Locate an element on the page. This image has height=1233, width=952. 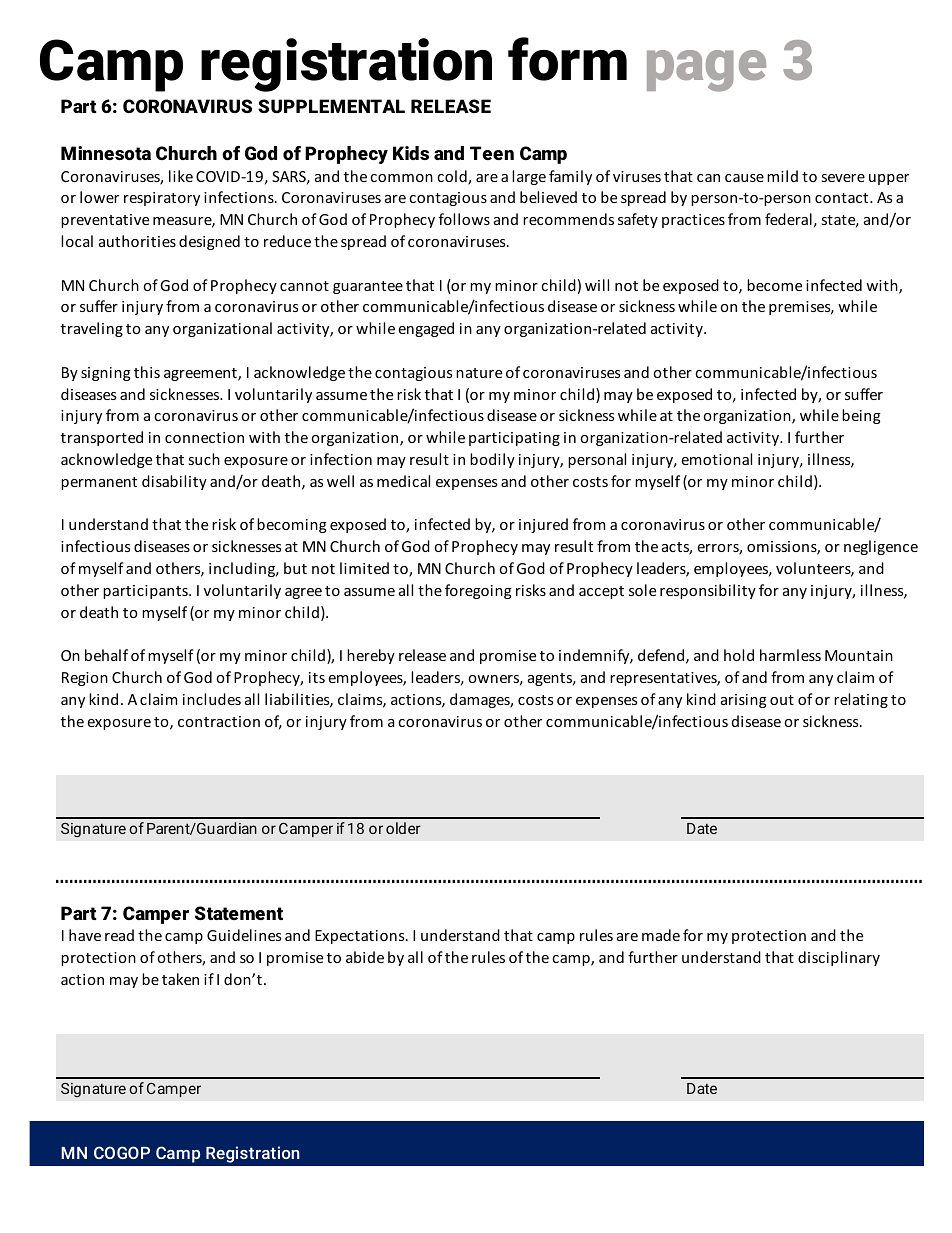
abide is located at coordinates (365, 957).
